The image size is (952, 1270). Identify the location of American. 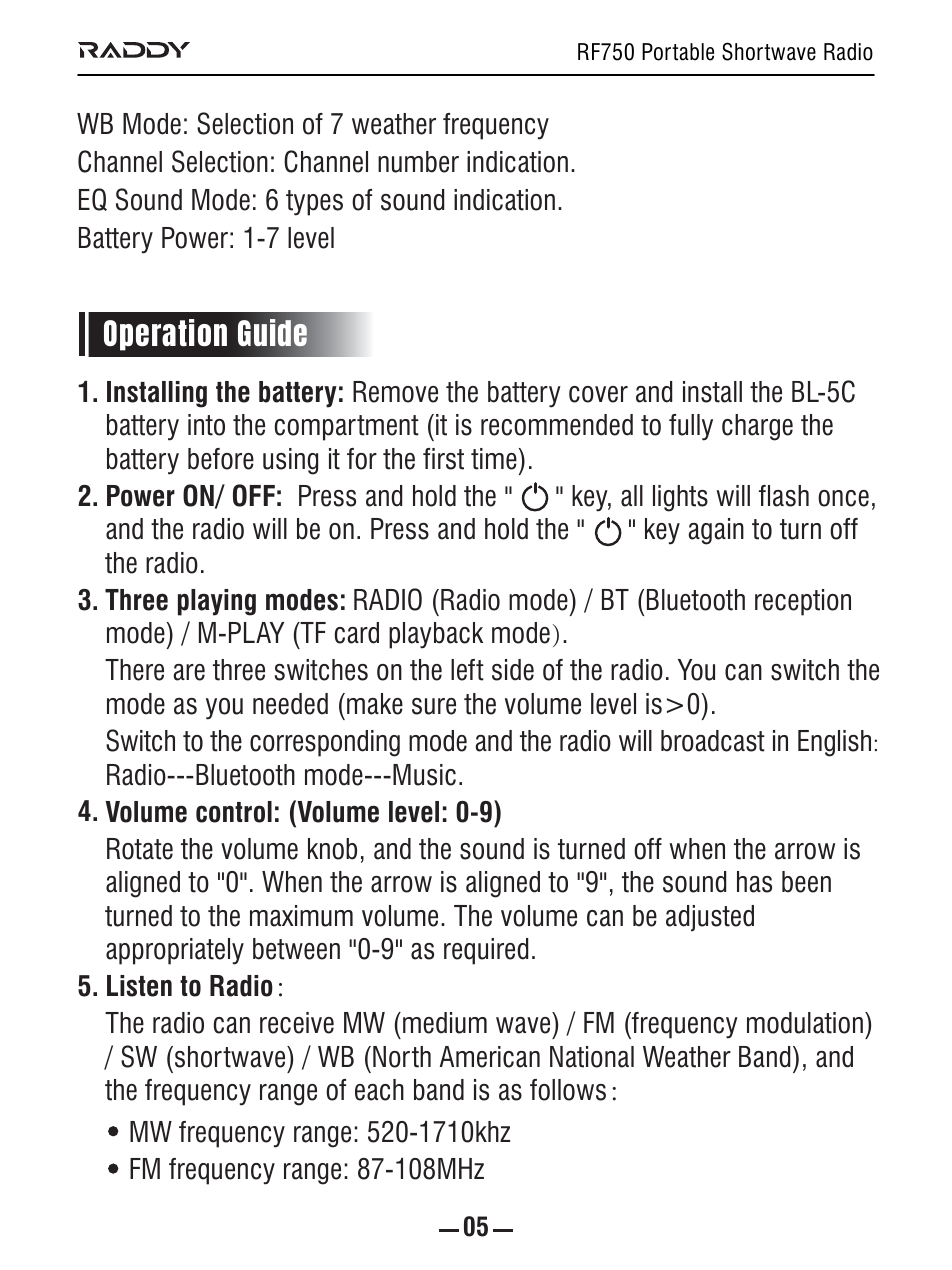
(490, 1057).
